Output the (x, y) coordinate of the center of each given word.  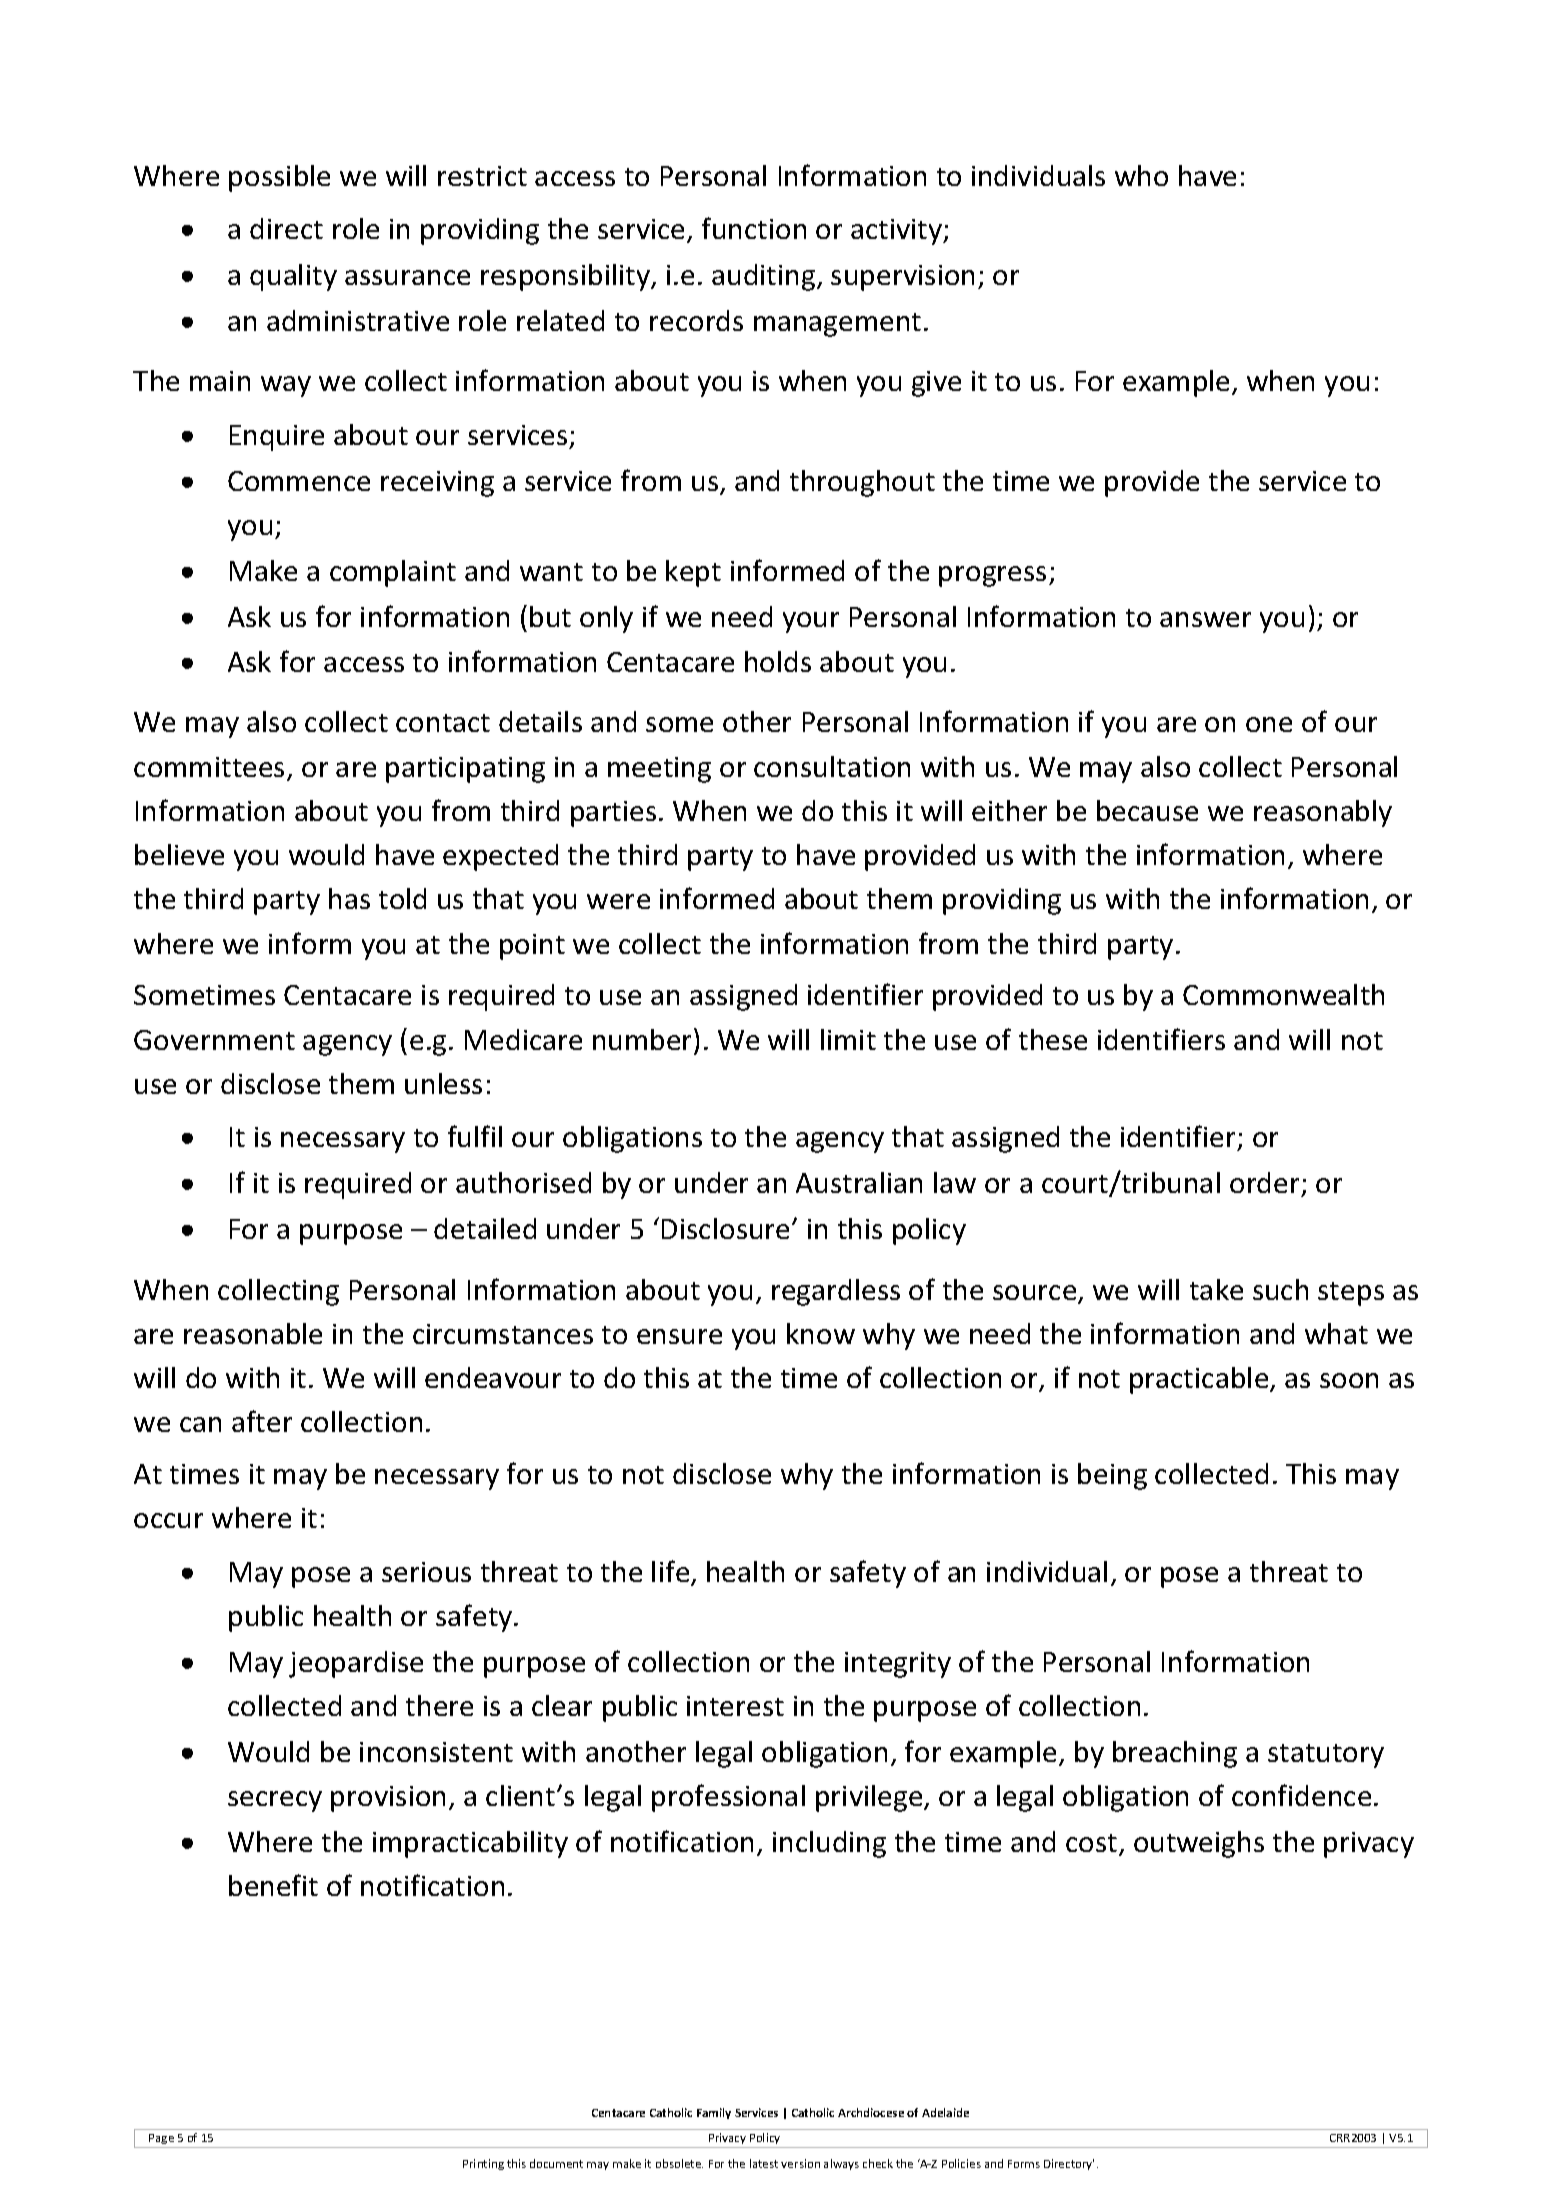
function (754, 228)
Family (714, 2113)
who (1141, 175)
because (1147, 810)
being (1112, 1476)
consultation (832, 766)
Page (162, 2141)
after (262, 1421)
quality (293, 277)
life (672, 1572)
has (349, 898)
